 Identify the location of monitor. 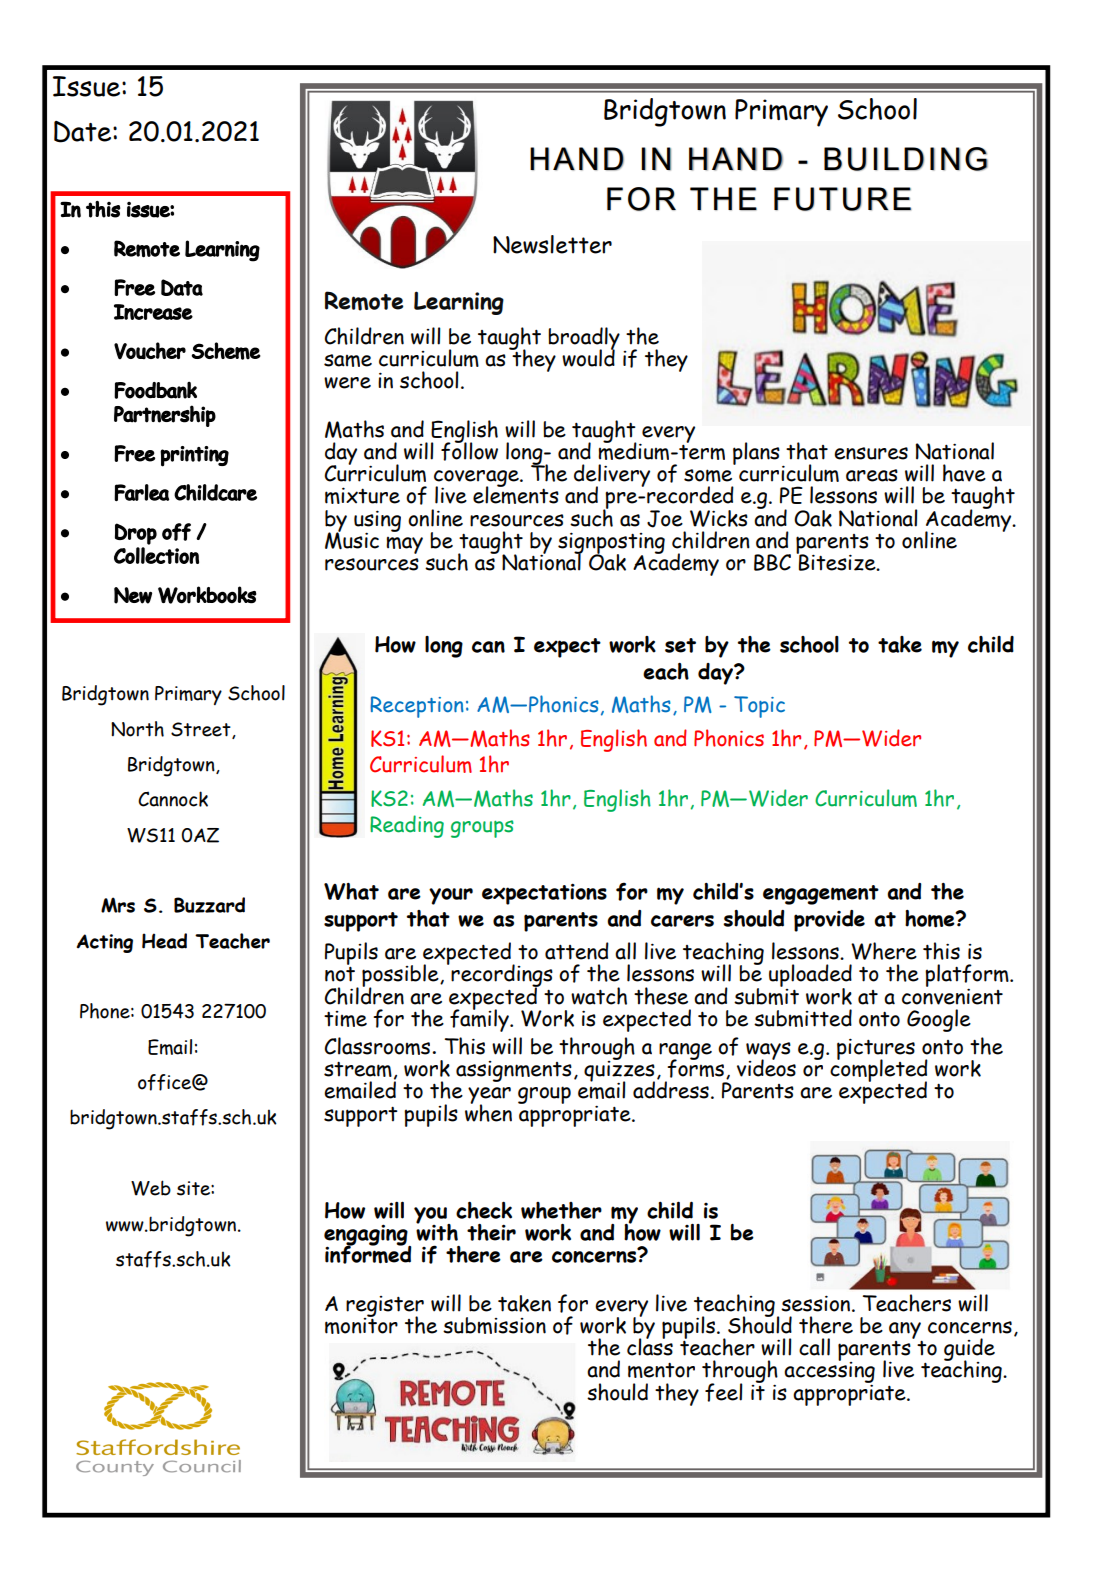
(361, 1324).
